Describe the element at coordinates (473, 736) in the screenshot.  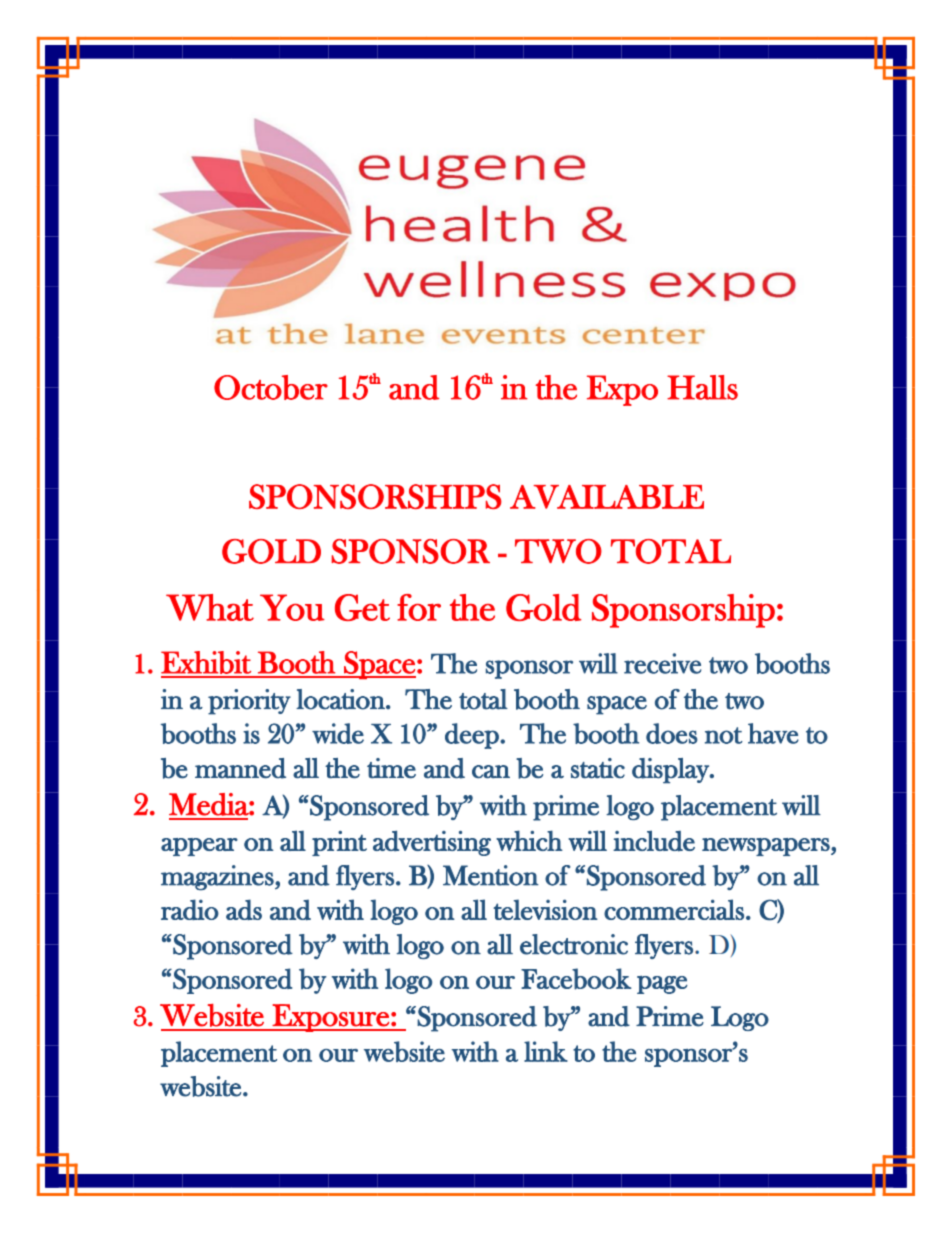
I see `deep` at that location.
